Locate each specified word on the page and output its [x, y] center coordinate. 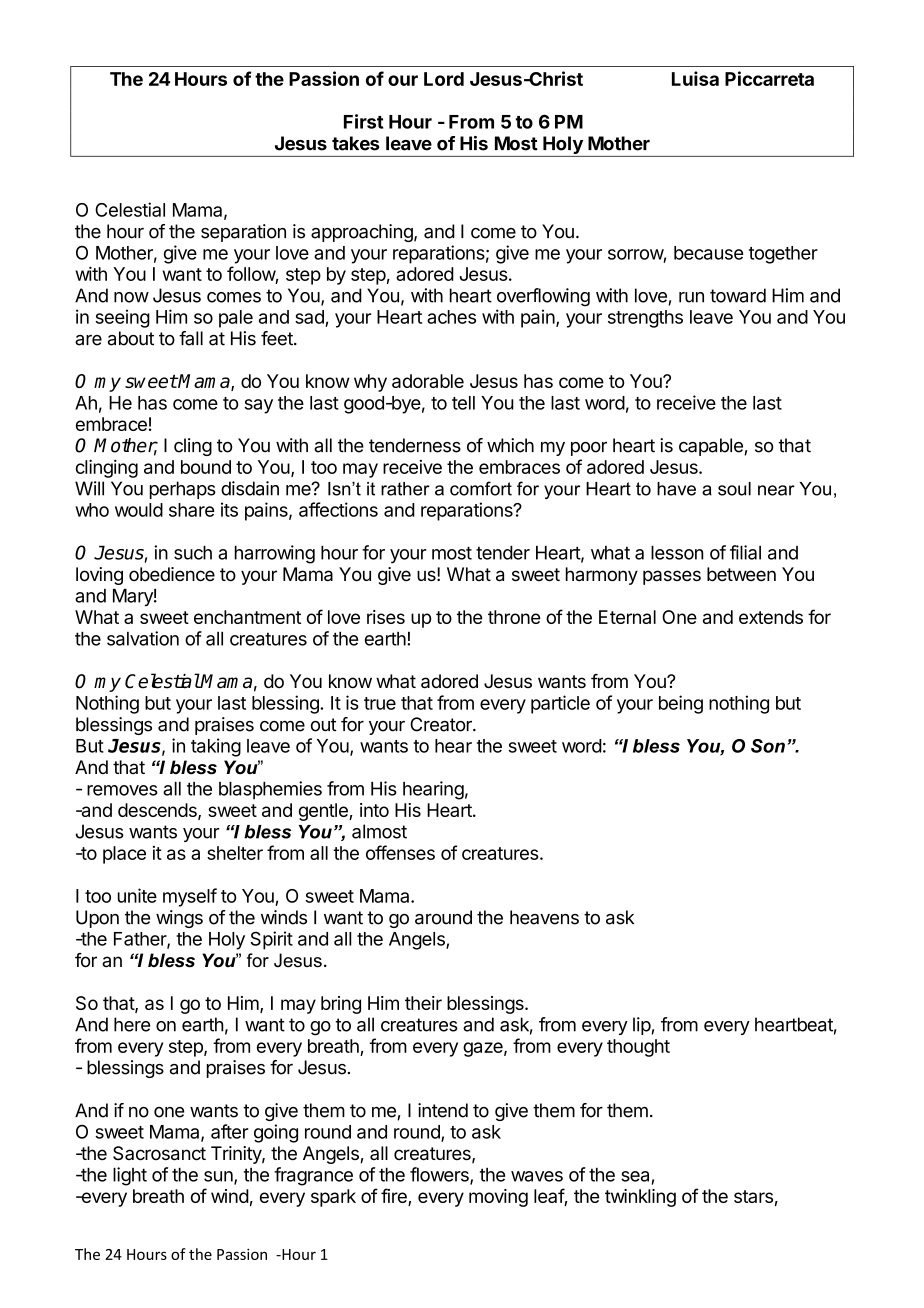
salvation [143, 638]
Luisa [695, 78]
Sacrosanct [159, 1153]
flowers [440, 1175]
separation [243, 233]
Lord [444, 79]
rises [386, 617]
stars [753, 1196]
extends [771, 617]
